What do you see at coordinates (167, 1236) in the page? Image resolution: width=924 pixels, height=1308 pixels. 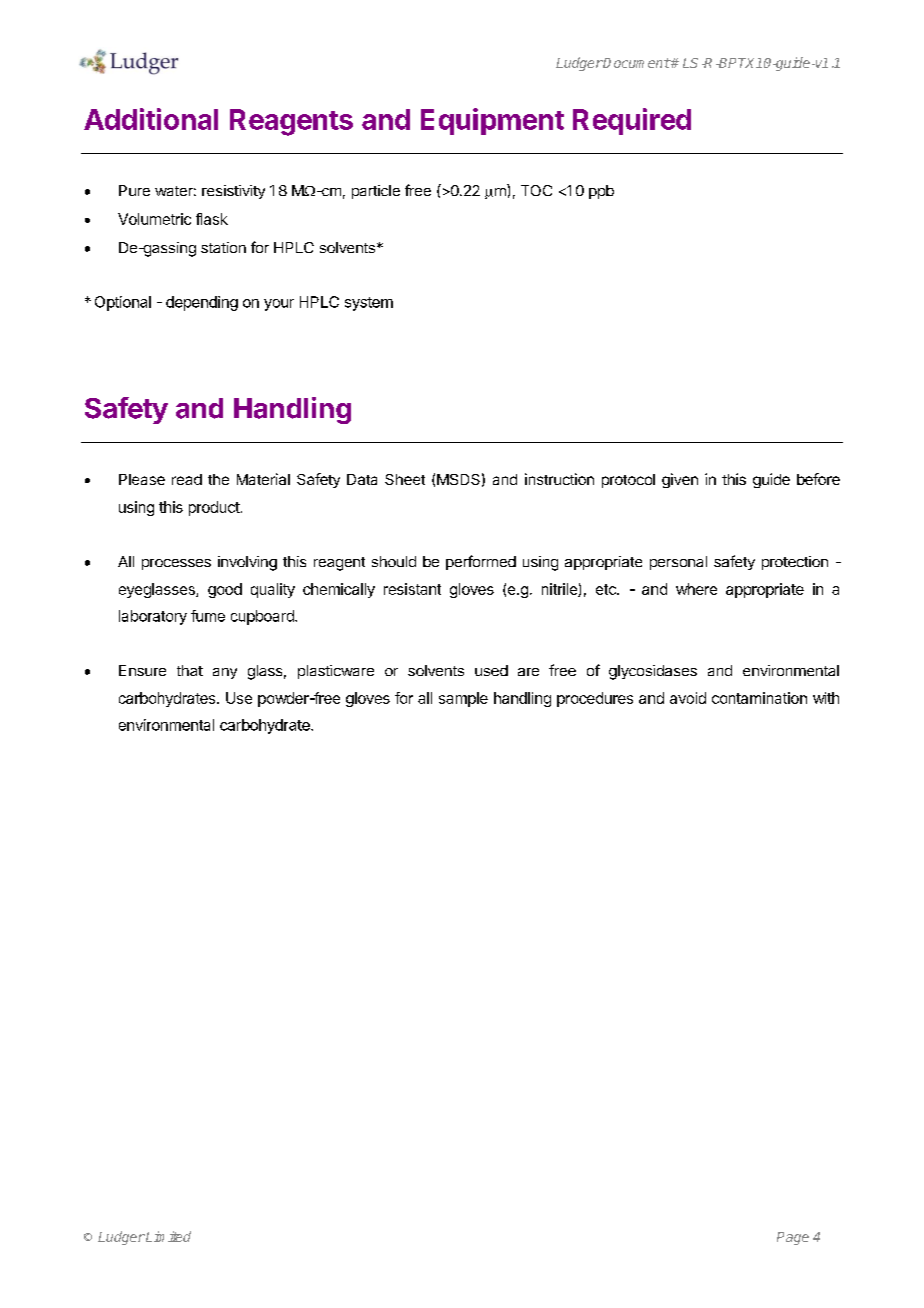 I see `Limited` at bounding box center [167, 1236].
